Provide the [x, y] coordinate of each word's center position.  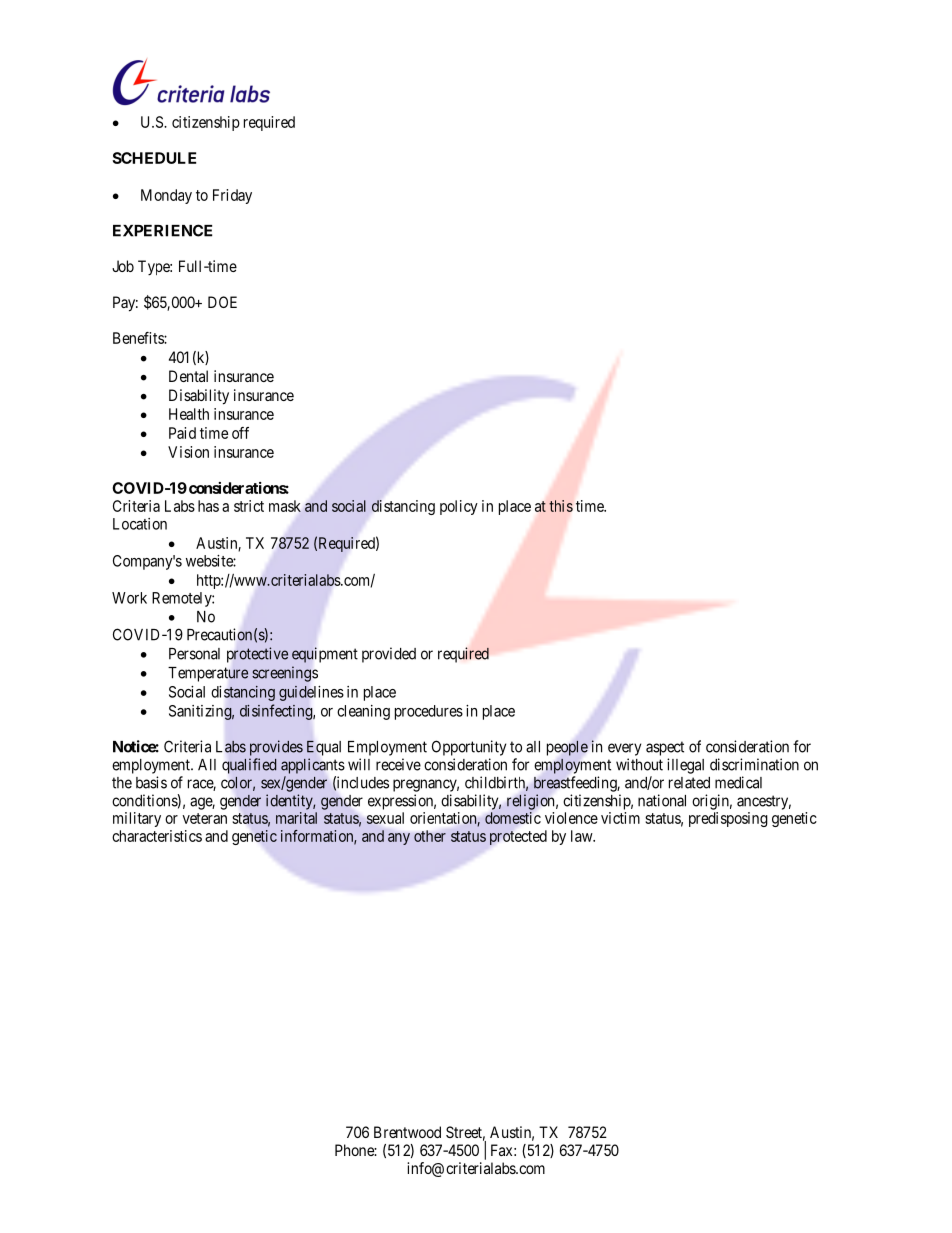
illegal [685, 766]
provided [389, 655]
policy [459, 507]
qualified [249, 766]
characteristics [157, 836]
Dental [188, 376]
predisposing [728, 819]
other [430, 836]
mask [285, 506]
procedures [429, 712]
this [561, 506]
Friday [232, 196]
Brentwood [407, 1132]
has [208, 506]
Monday [166, 196]
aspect [665, 748]
